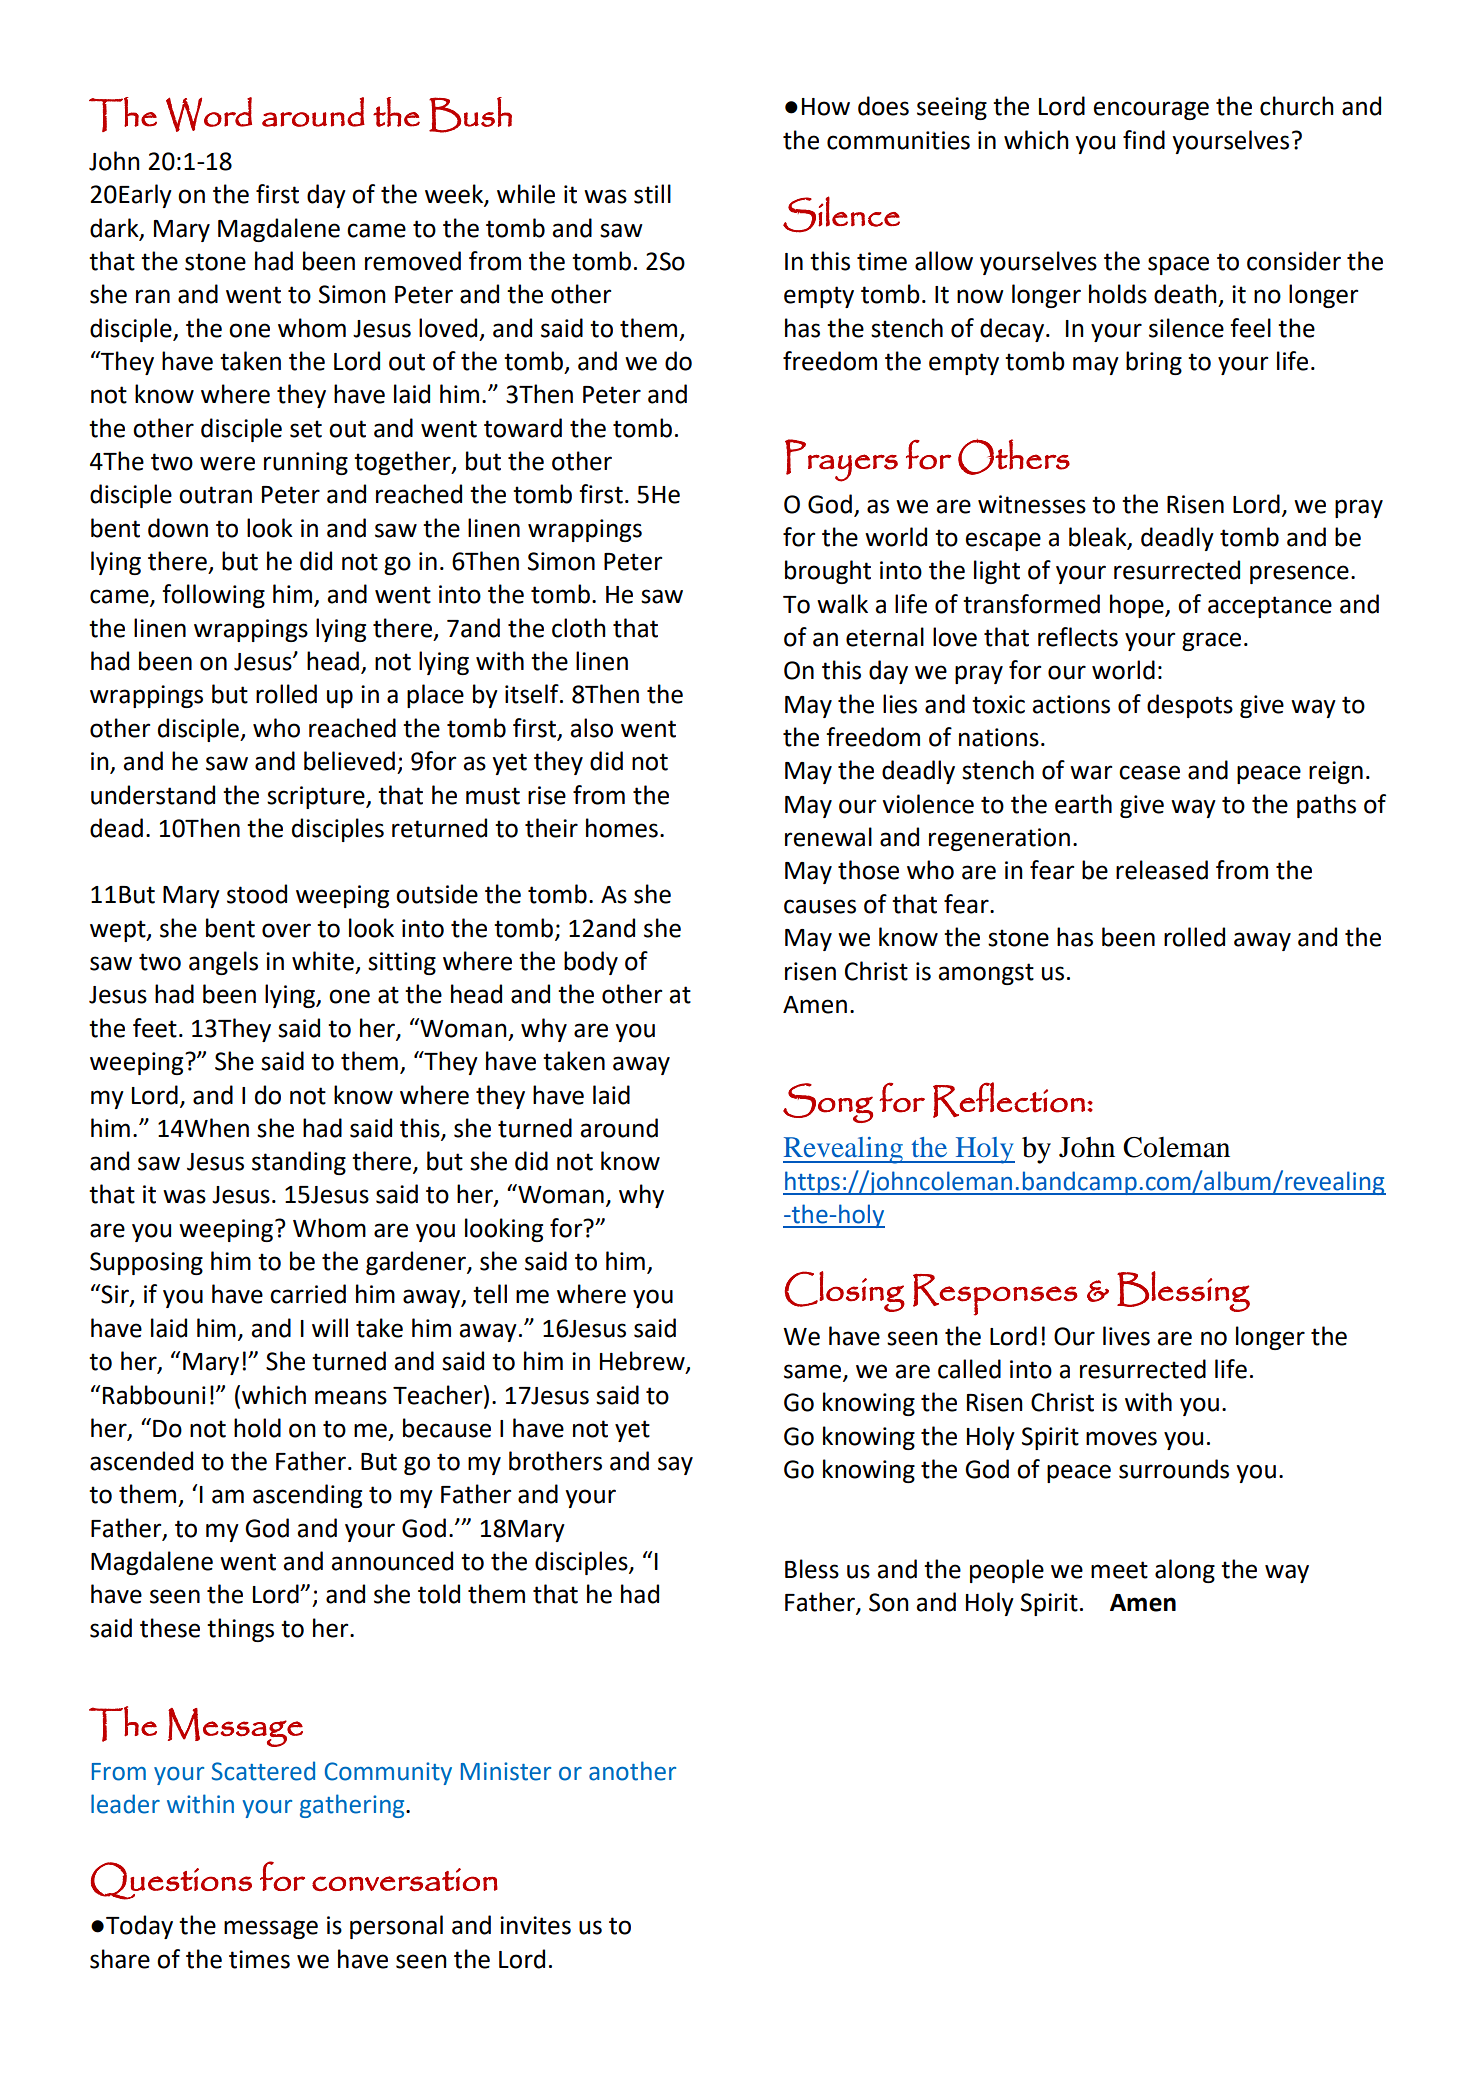 The width and height of the screenshot is (1478, 2090). Describe the element at coordinates (1144, 140) in the screenshot. I see `find` at that location.
